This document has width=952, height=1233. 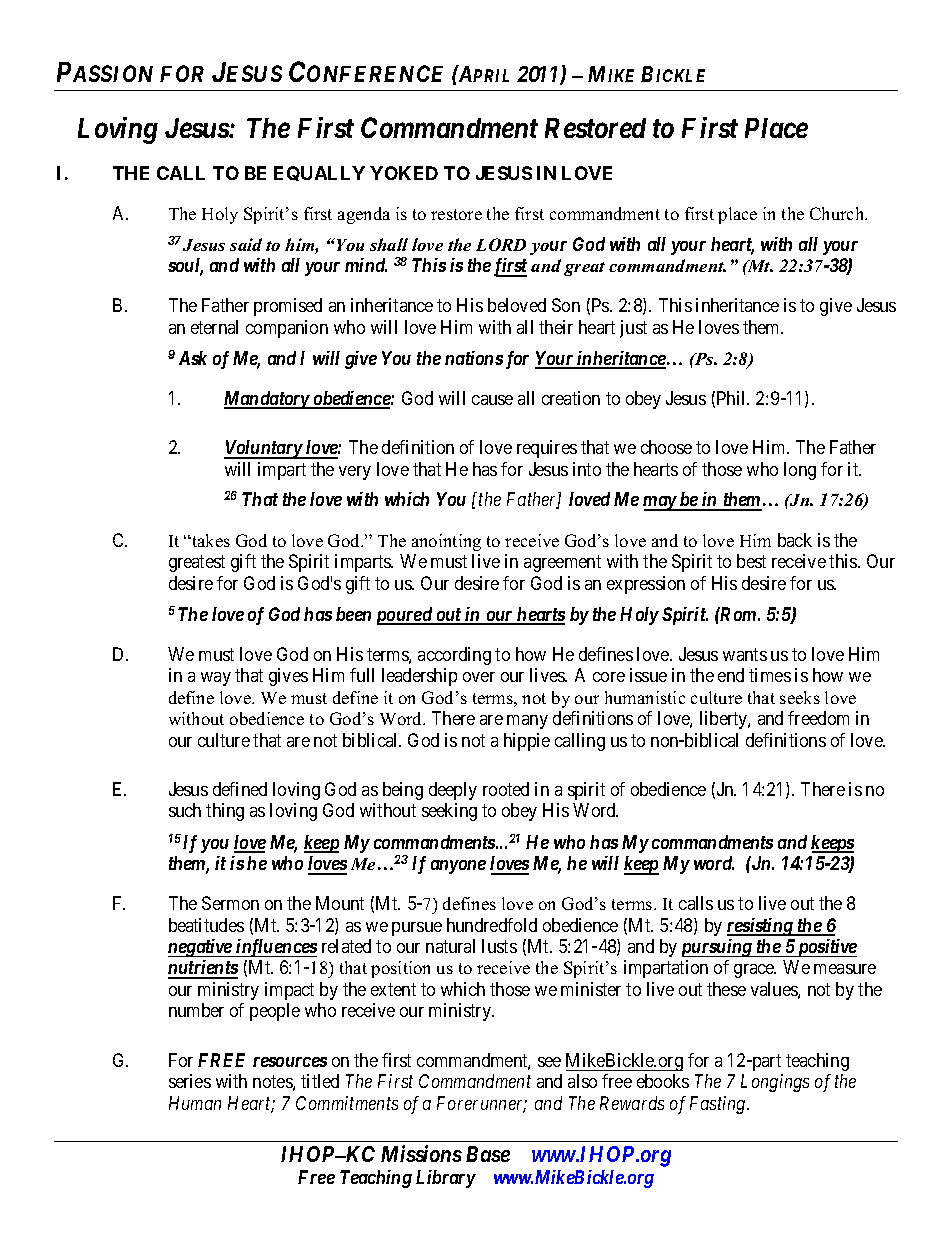 I want to click on requires, so click(x=547, y=449).
